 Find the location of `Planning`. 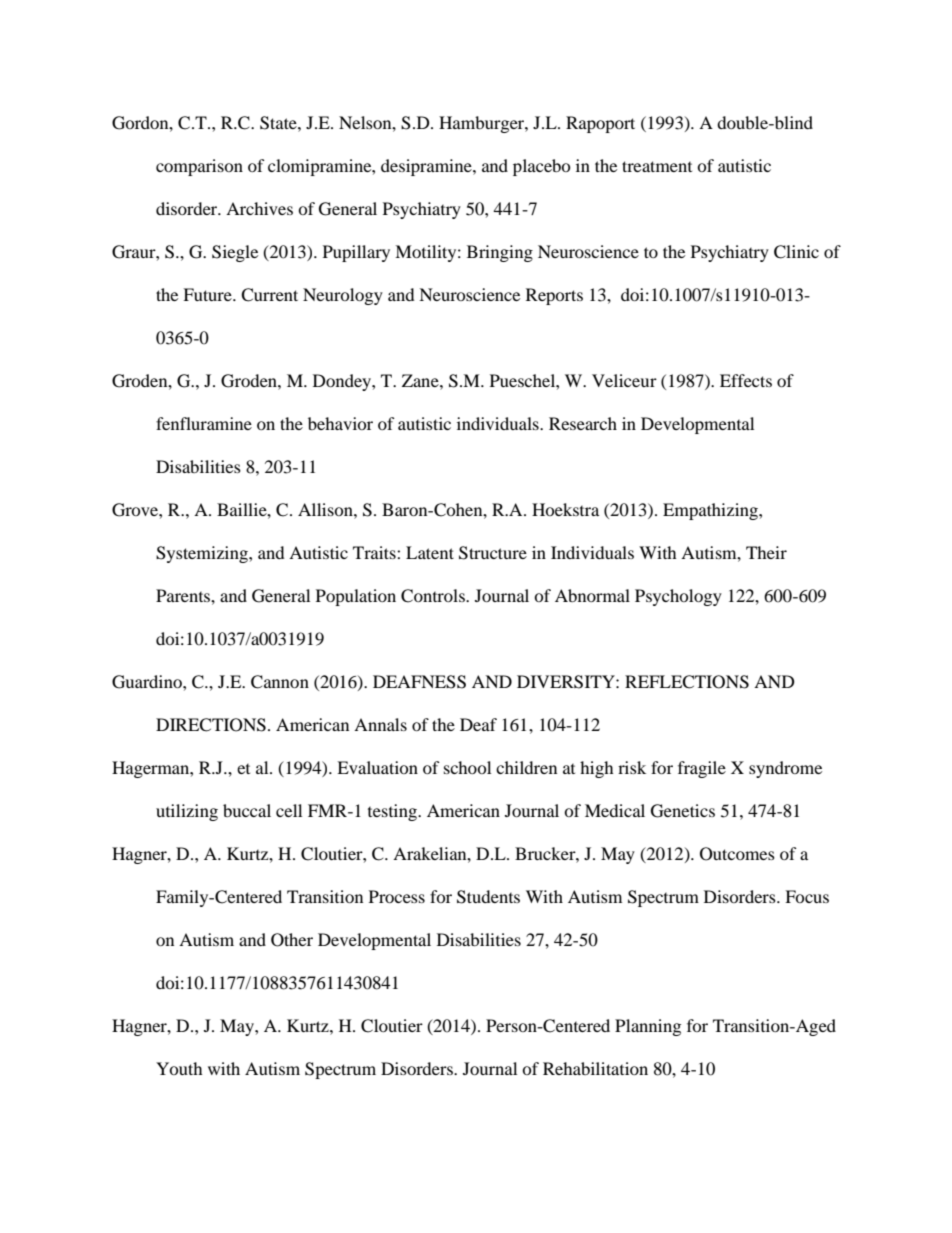

Planning is located at coordinates (648, 1027).
